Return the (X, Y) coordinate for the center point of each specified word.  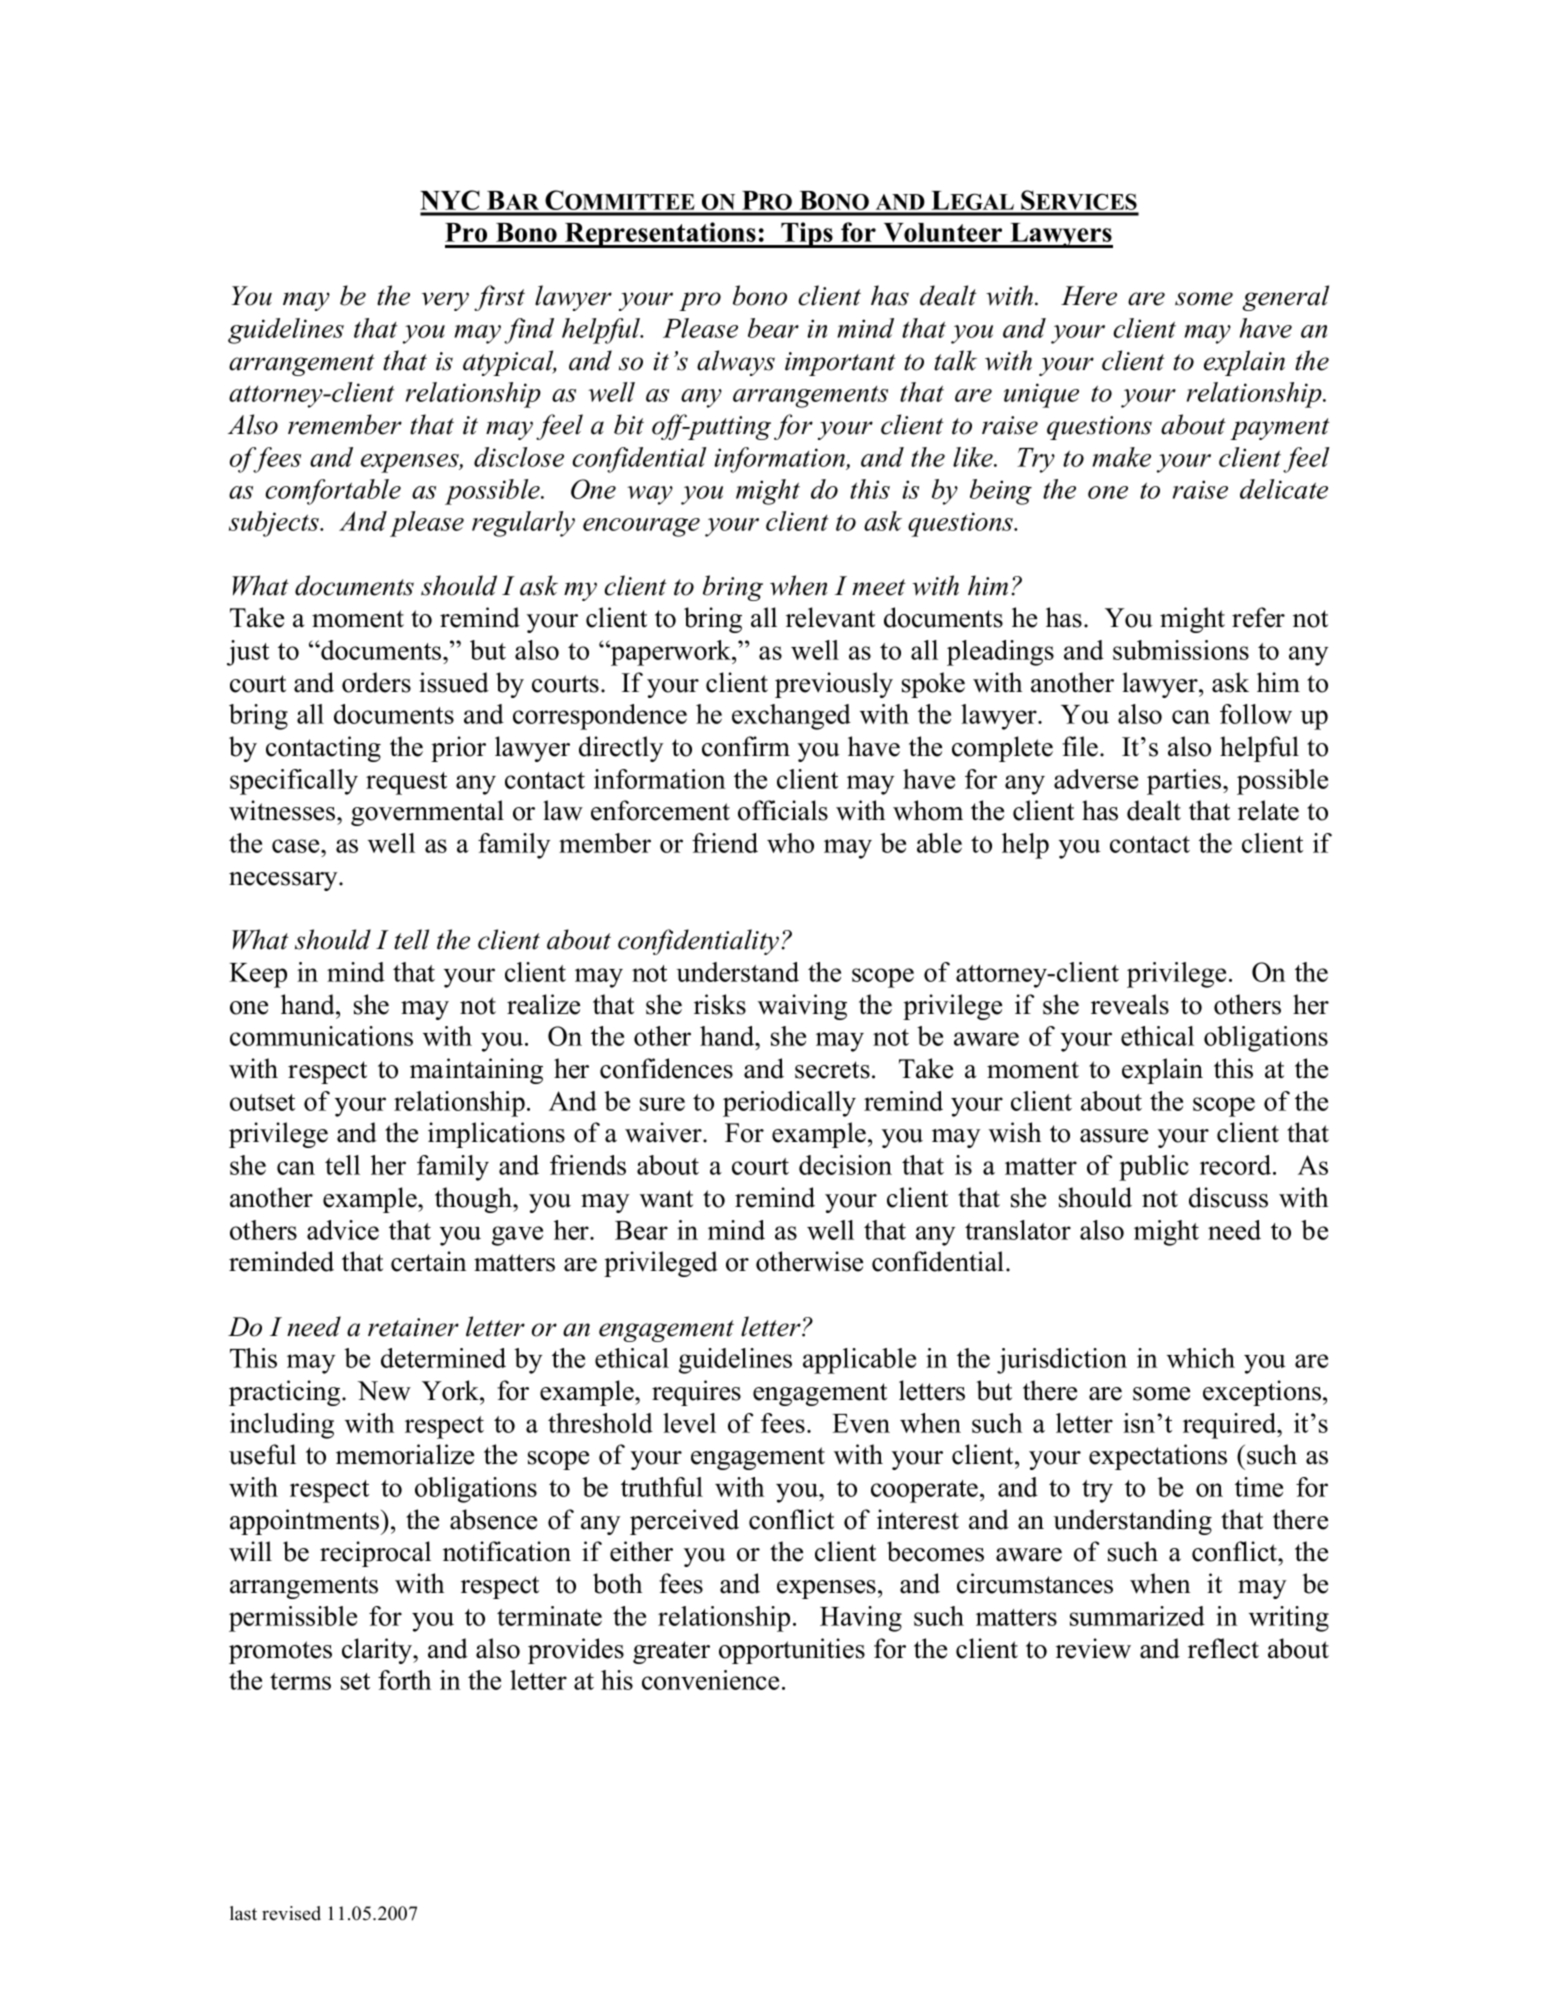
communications (321, 1036)
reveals (1130, 1004)
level (689, 1423)
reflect (1223, 1648)
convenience (710, 1680)
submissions (1181, 650)
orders (376, 682)
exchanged (791, 717)
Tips (807, 235)
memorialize (405, 1454)
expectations (1158, 1457)
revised (291, 1913)
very (445, 301)
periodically (789, 1104)
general (1286, 298)
